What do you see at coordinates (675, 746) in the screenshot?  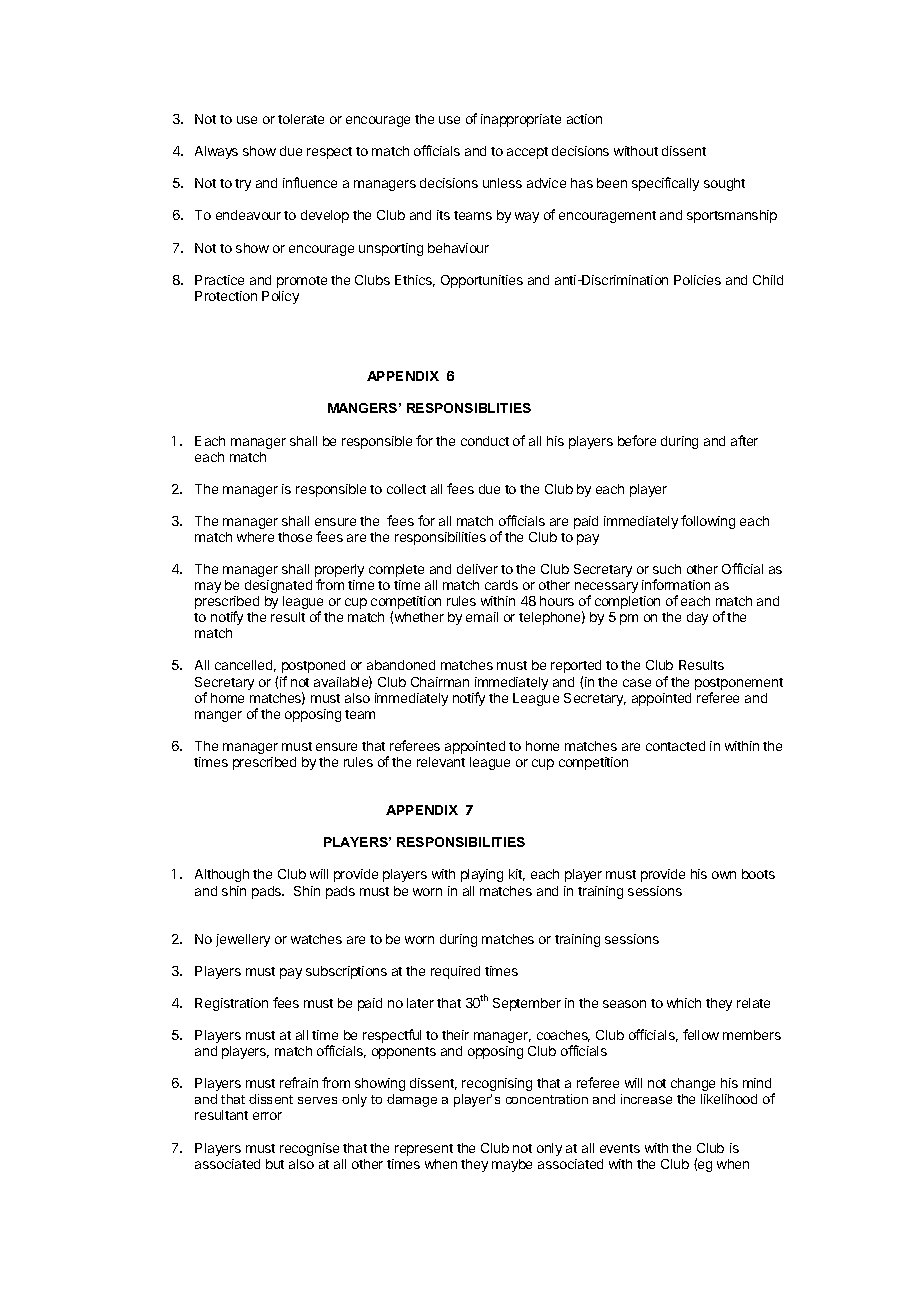 I see `contacted` at bounding box center [675, 746].
